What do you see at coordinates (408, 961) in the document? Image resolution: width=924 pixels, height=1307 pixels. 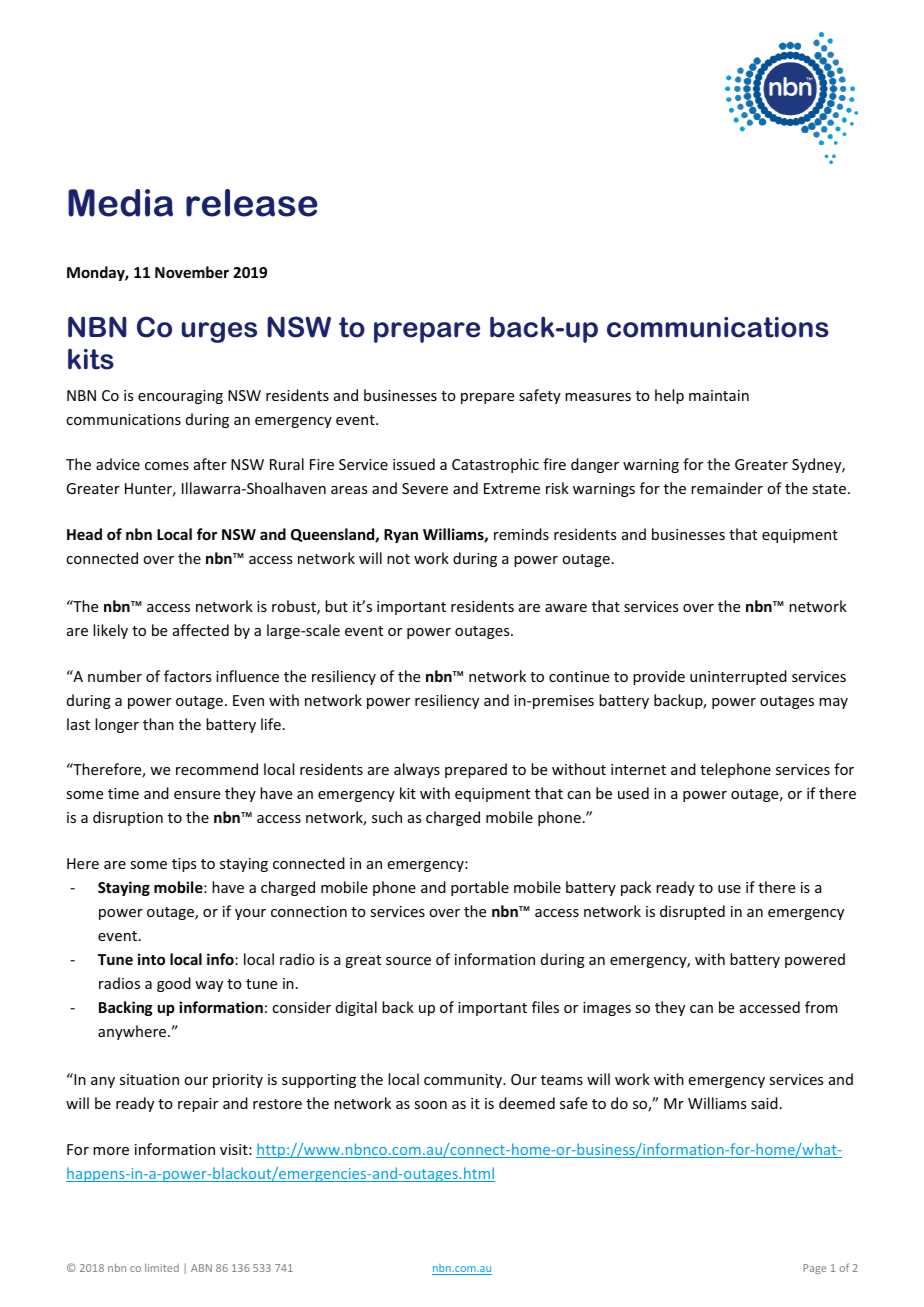 I see `source` at bounding box center [408, 961].
